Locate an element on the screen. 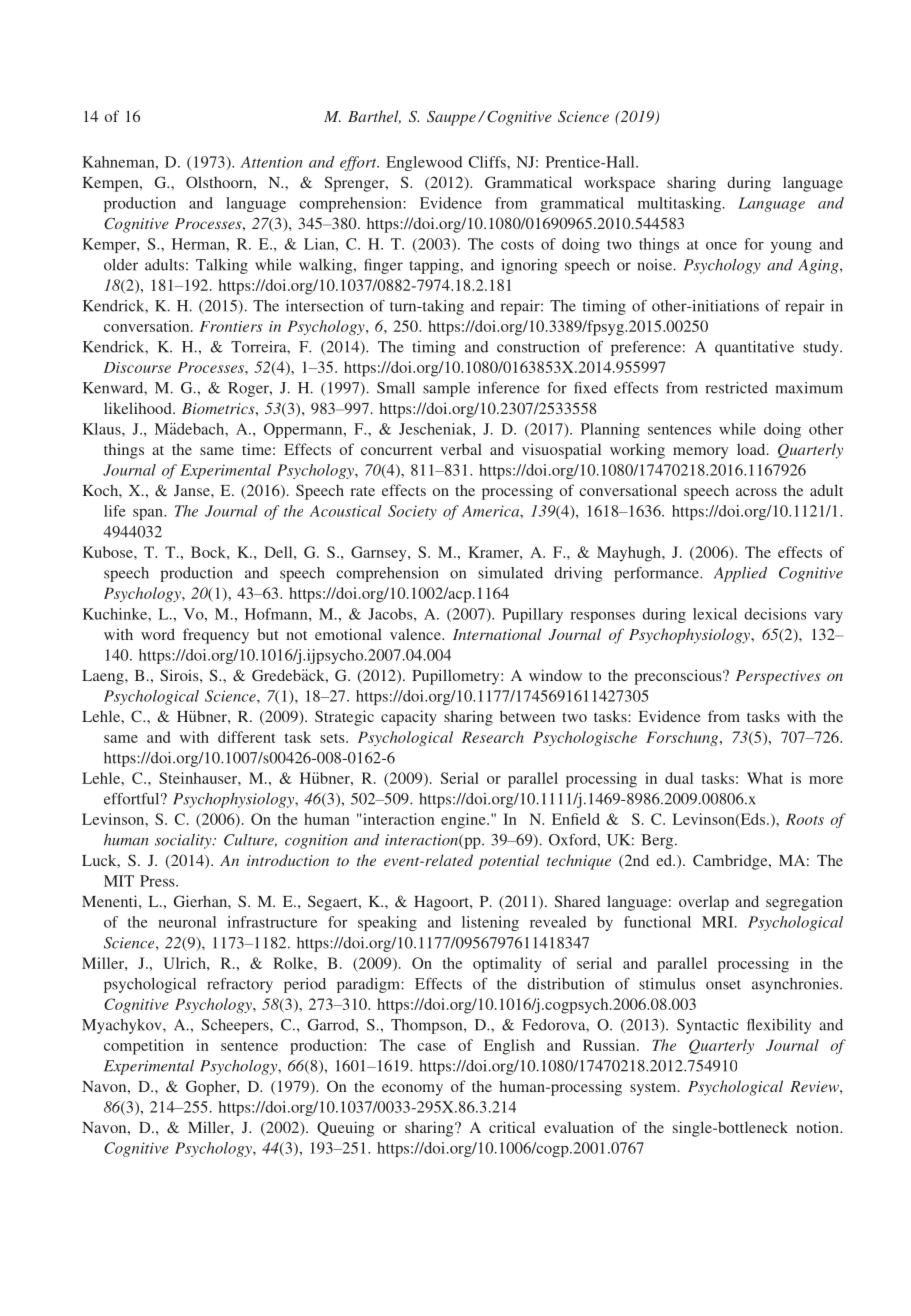 The height and width of the screenshot is (1316, 911). economy is located at coordinates (412, 1090).
